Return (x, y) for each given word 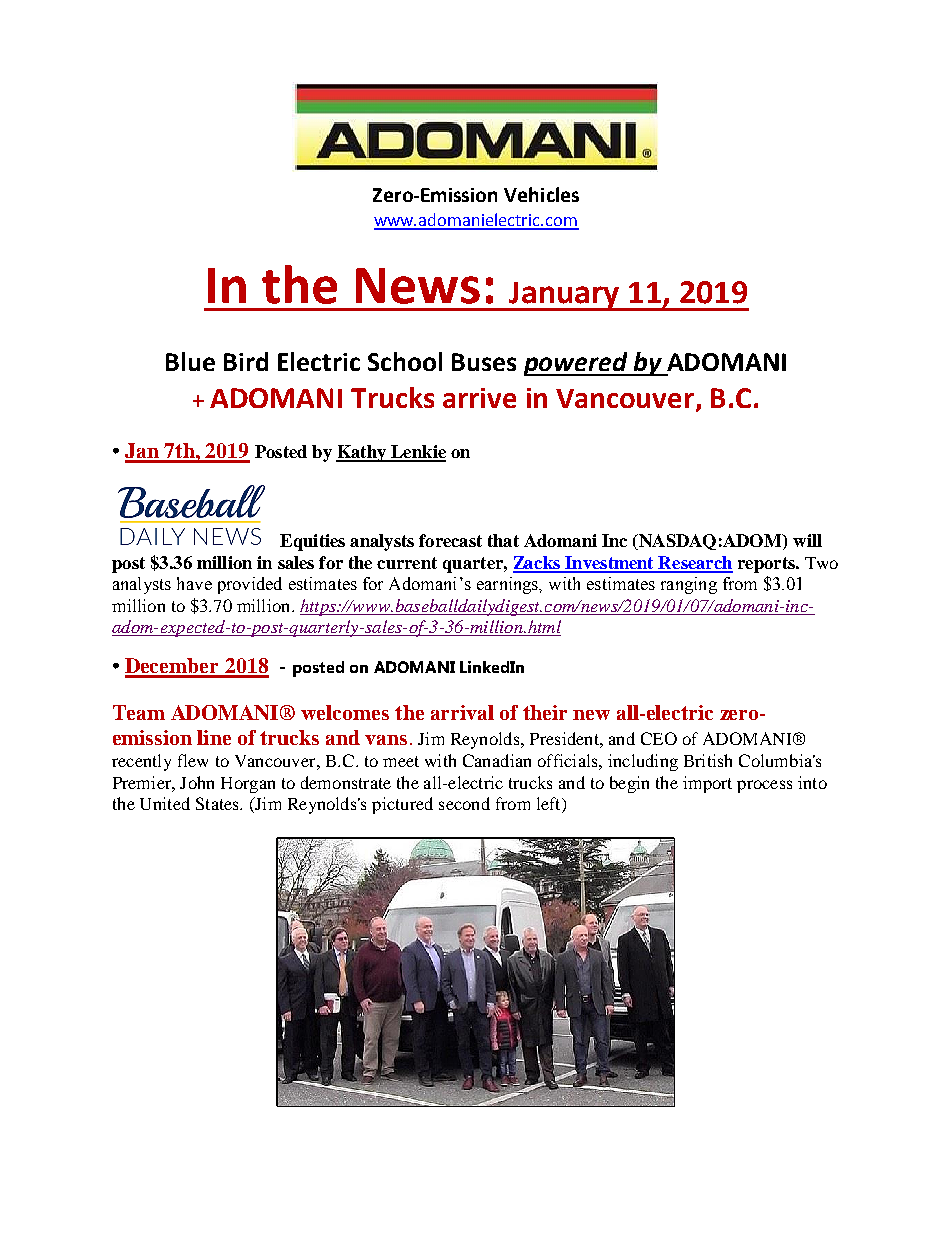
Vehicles (541, 194)
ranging (689, 585)
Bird (246, 361)
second (464, 803)
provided (250, 585)
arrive (479, 398)
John (197, 782)
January (564, 296)
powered (577, 364)
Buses (484, 362)
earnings (509, 585)
